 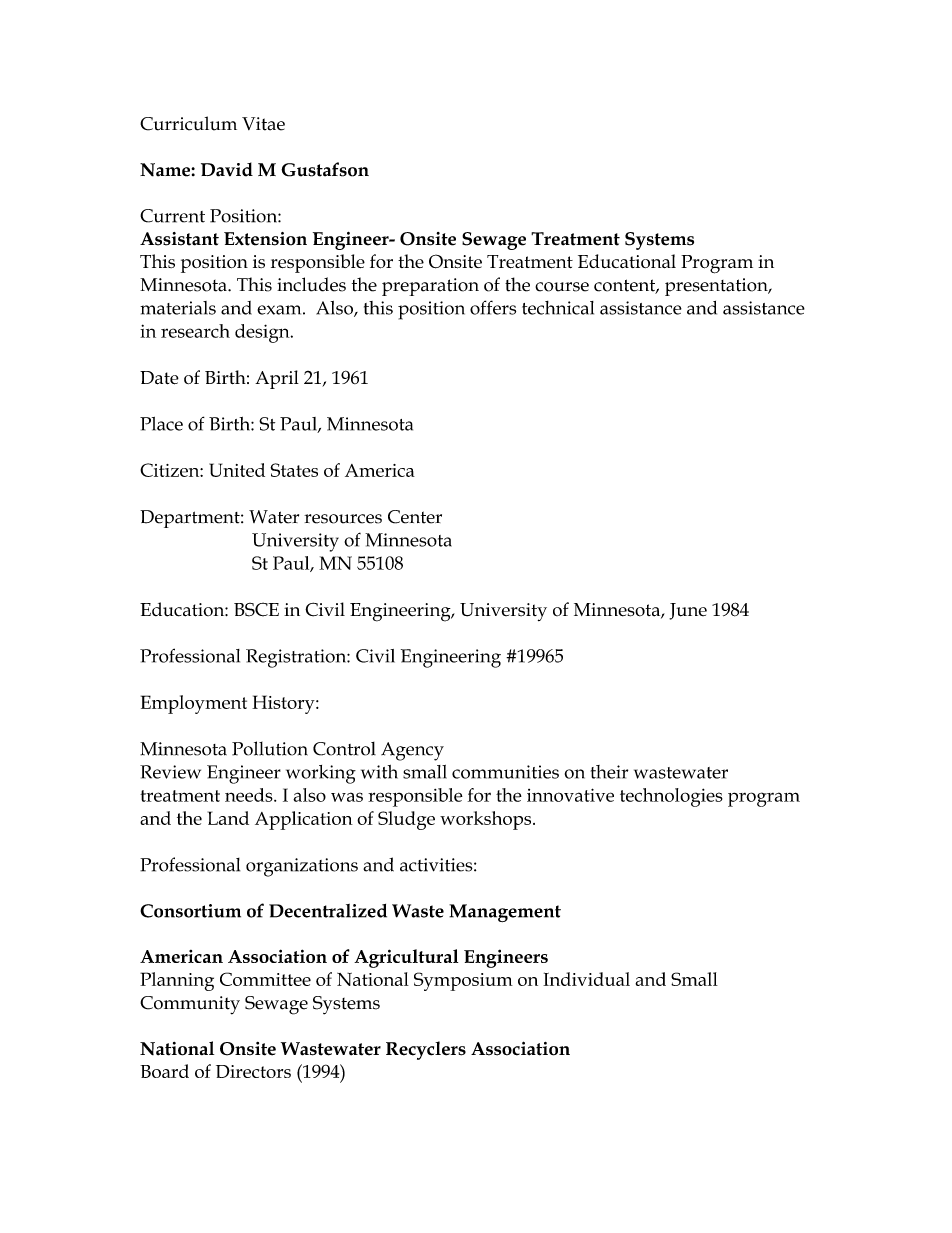 What do you see at coordinates (562, 287) in the image?
I see `course` at bounding box center [562, 287].
